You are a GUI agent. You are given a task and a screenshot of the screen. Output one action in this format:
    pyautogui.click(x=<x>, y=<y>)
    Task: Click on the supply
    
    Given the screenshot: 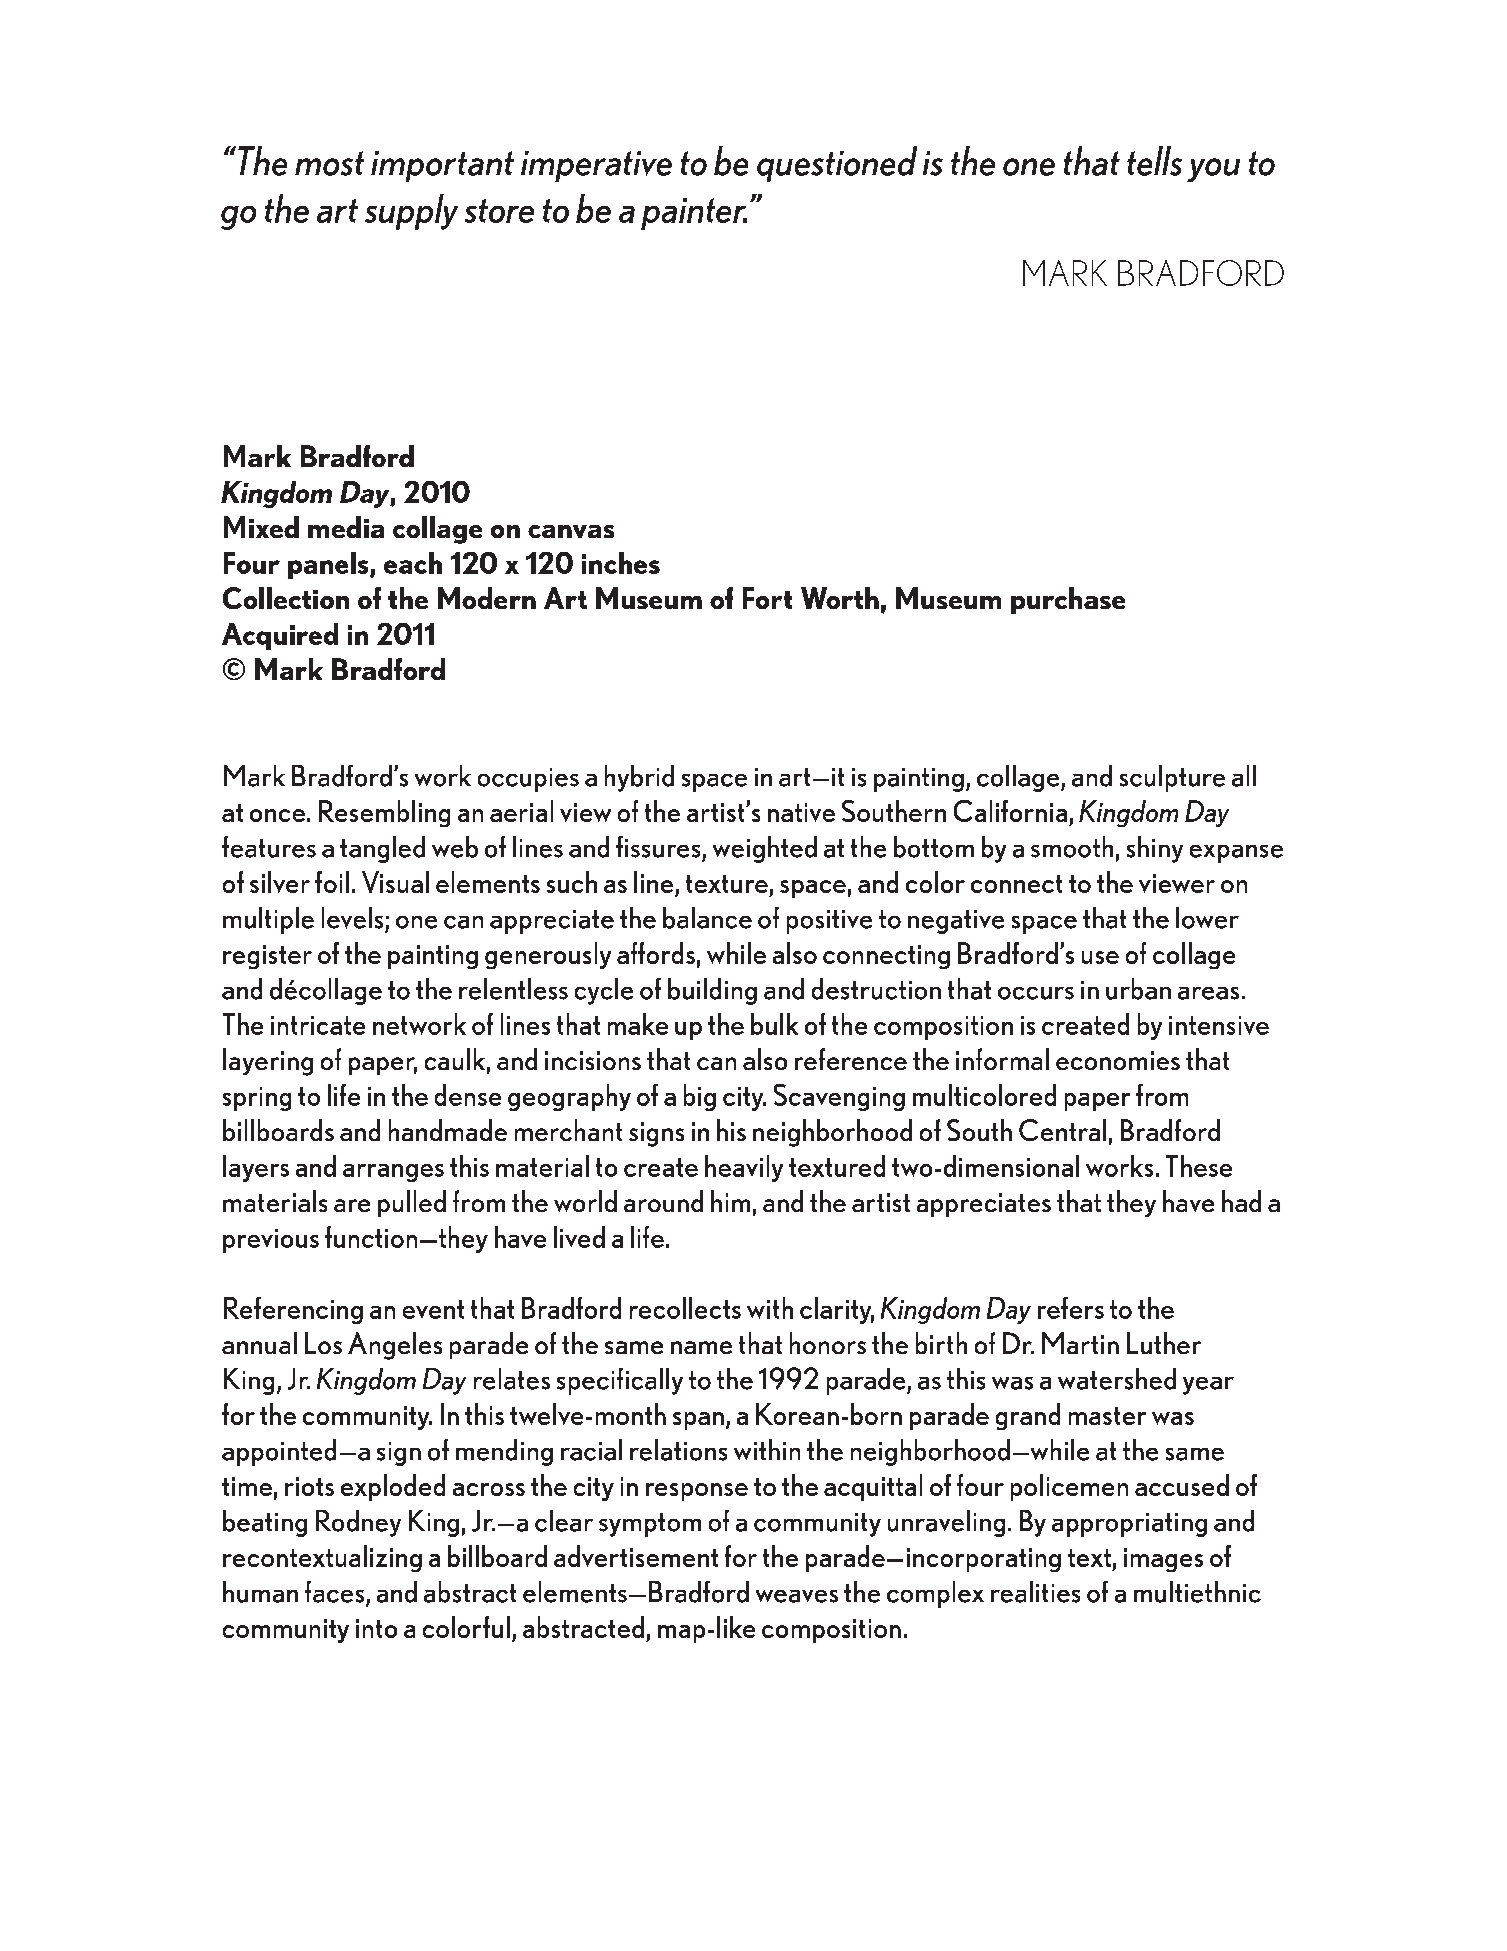 What is the action you would take?
    pyautogui.click(x=411, y=212)
